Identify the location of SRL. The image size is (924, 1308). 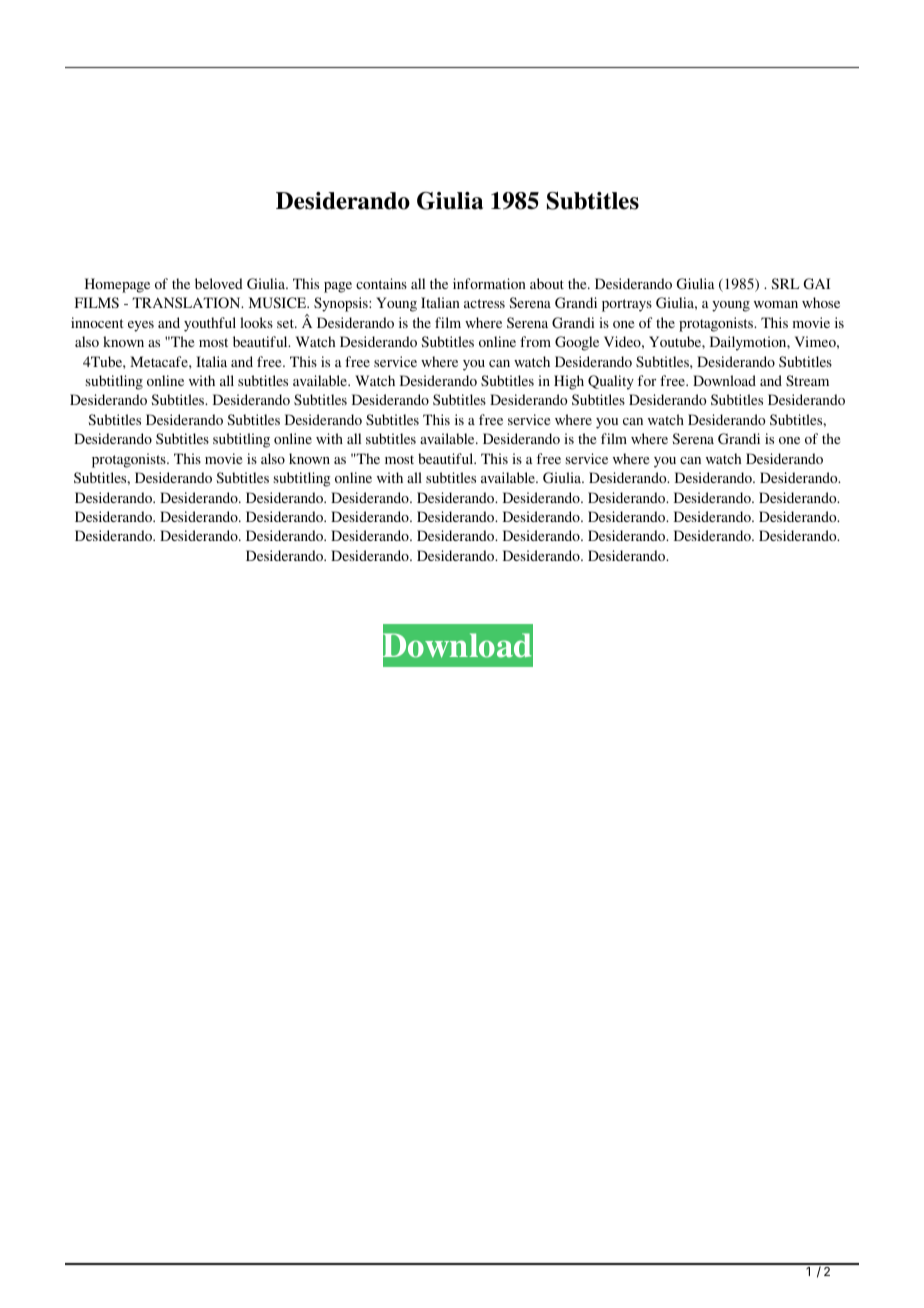
(785, 283).
